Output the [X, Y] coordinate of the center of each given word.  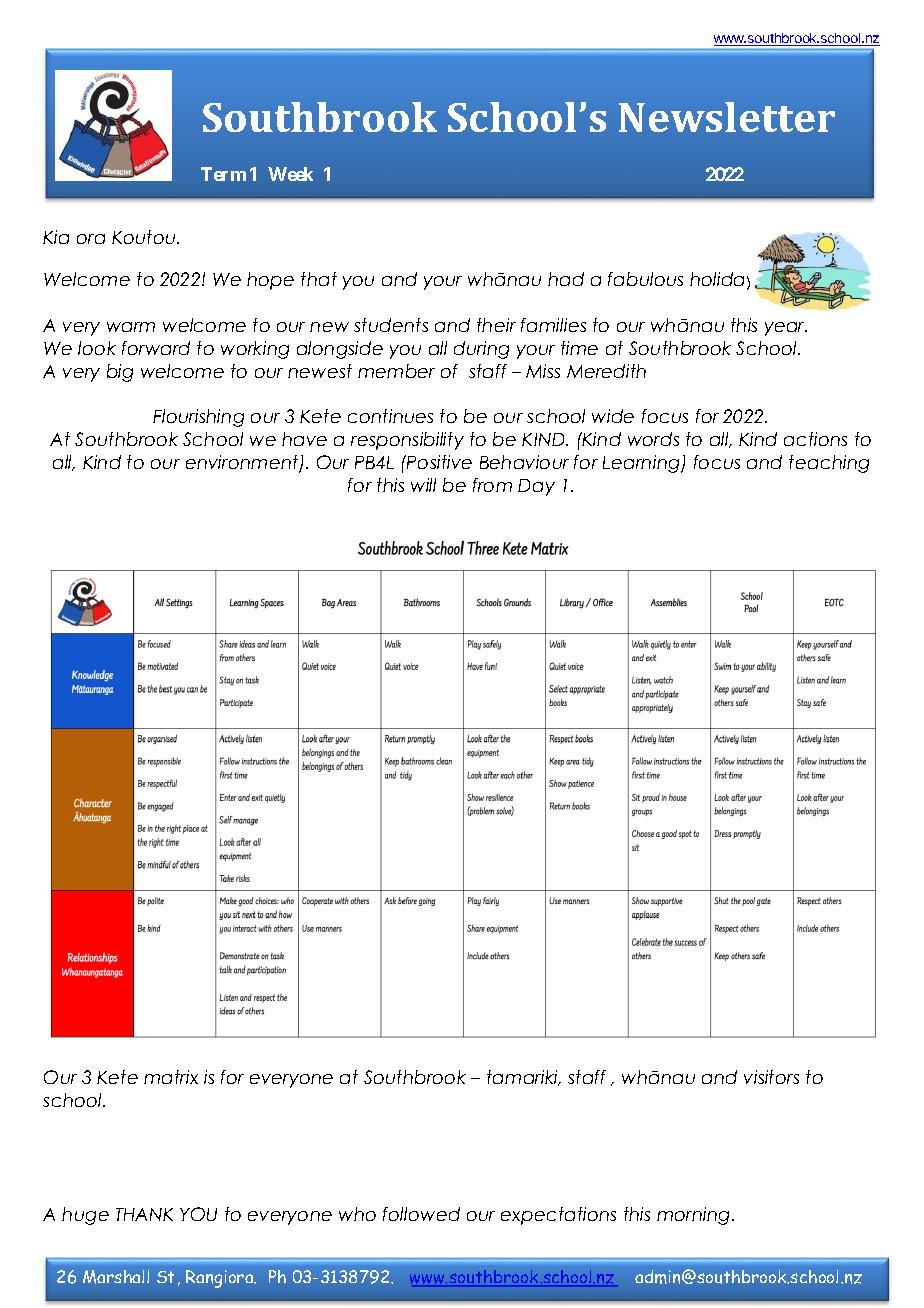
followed [421, 1214]
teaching [829, 464]
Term [223, 174]
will [423, 485]
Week [290, 174]
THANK [144, 1214]
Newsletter [727, 117]
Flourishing [198, 418]
